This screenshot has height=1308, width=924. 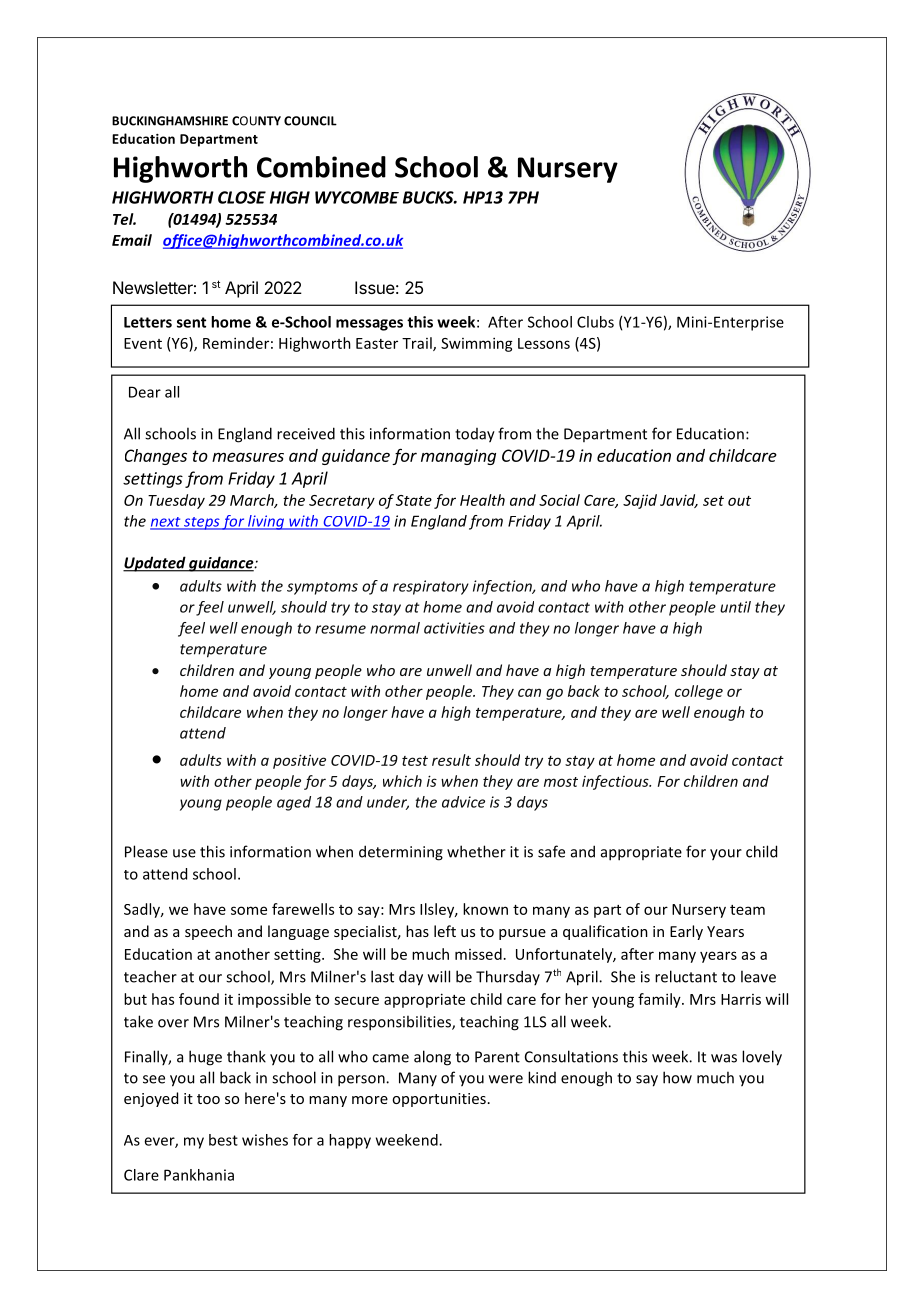 What do you see at coordinates (699, 692) in the screenshot?
I see `college` at bounding box center [699, 692].
